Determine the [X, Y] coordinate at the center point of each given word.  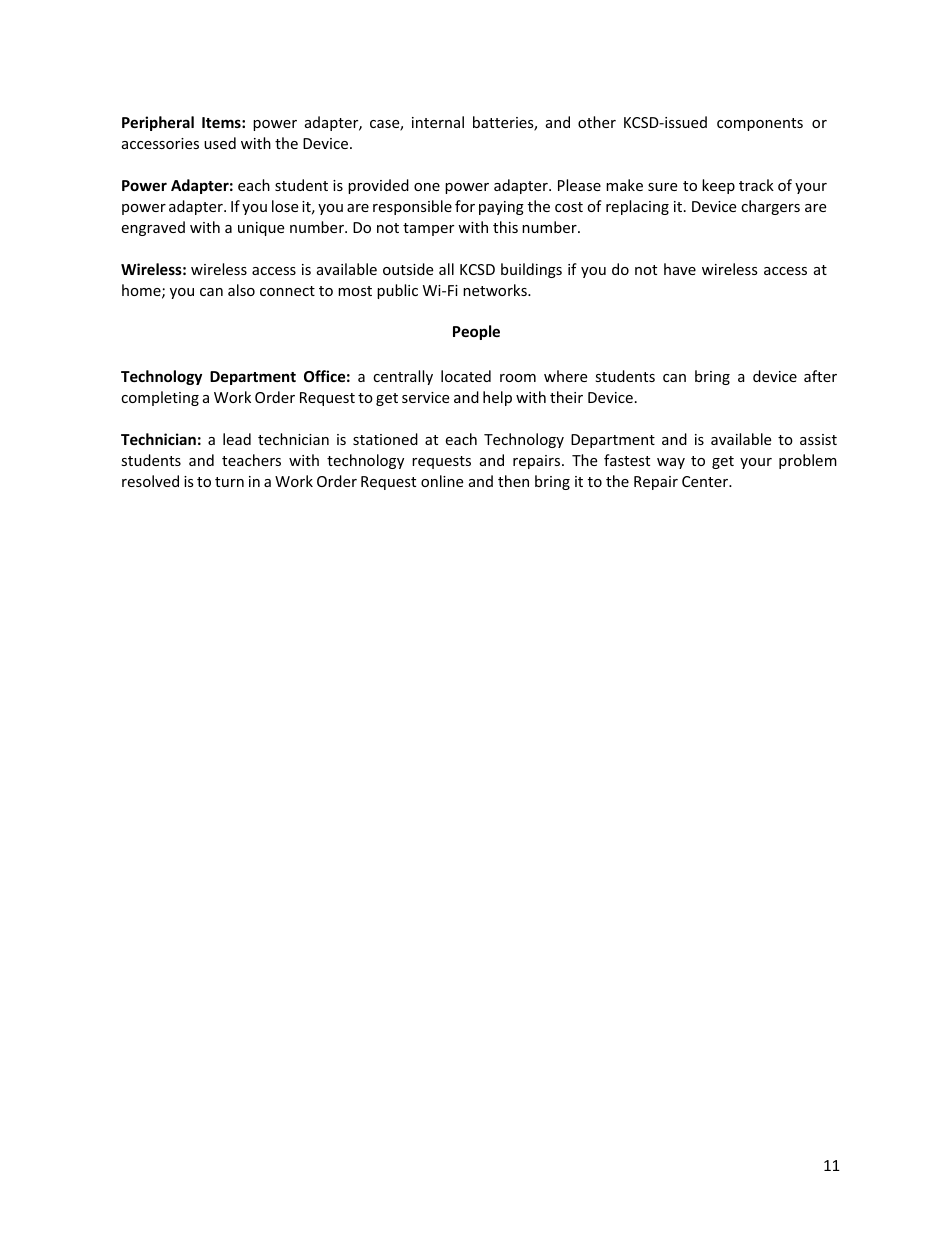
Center [706, 481]
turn [229, 482]
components [760, 124]
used [220, 143]
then [513, 481]
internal [438, 122]
